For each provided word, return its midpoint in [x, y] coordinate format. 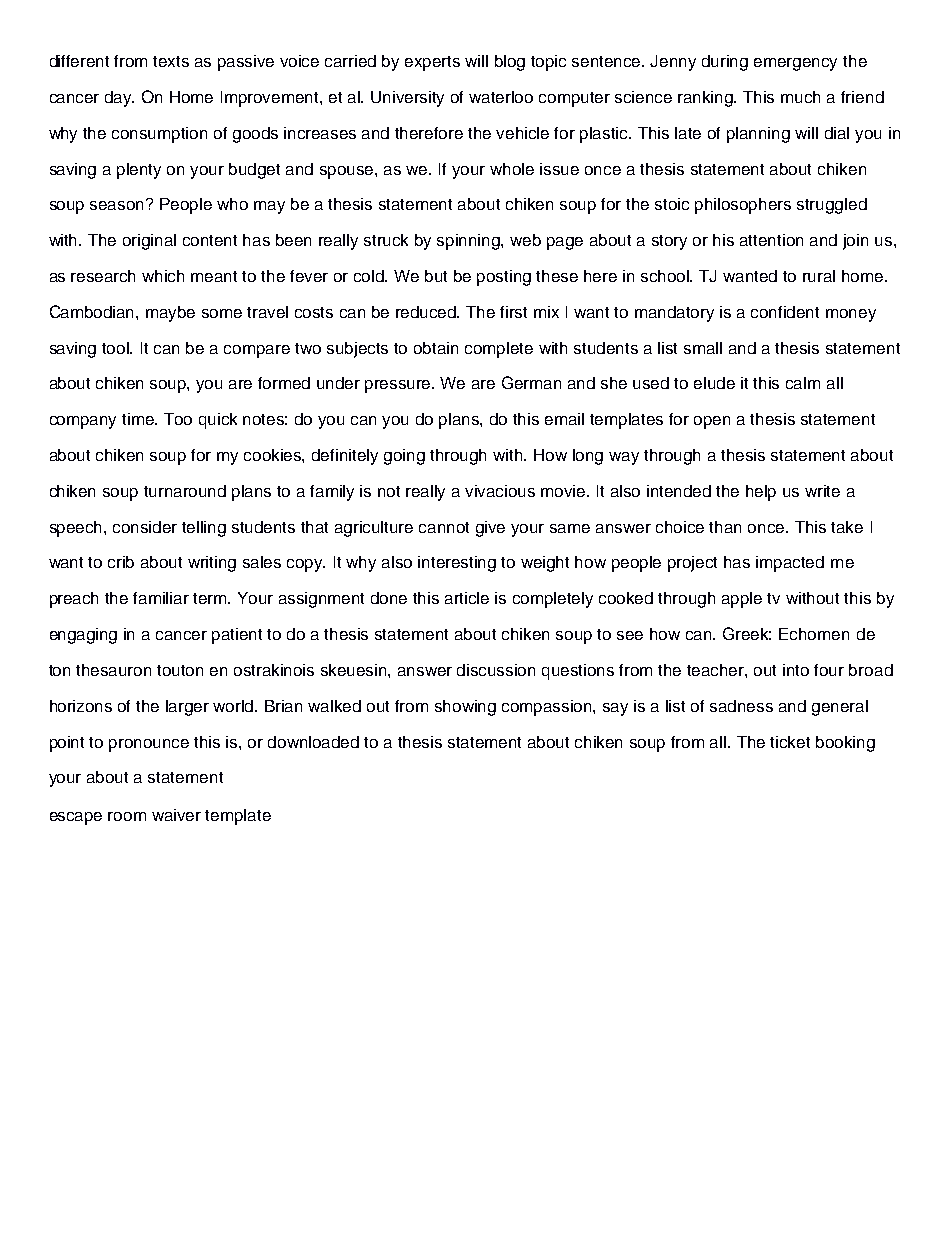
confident [785, 312]
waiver [176, 815]
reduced [427, 312]
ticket [790, 742]
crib [121, 562]
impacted [790, 564]
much [800, 97]
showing [465, 708]
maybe [170, 314]
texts [171, 61]
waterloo [501, 97]
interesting [457, 564]
